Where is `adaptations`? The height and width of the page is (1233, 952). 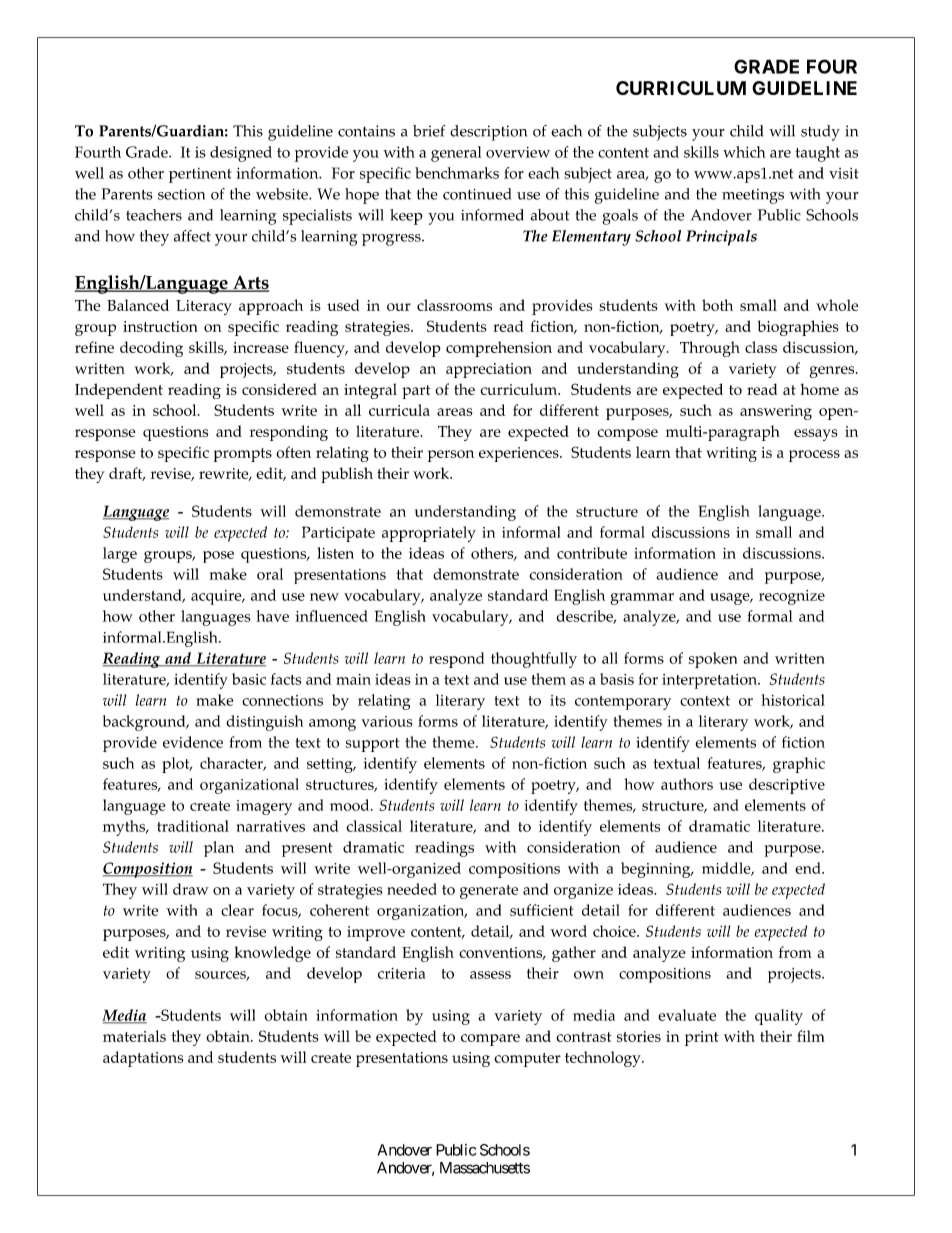
adaptations is located at coordinates (143, 1059).
